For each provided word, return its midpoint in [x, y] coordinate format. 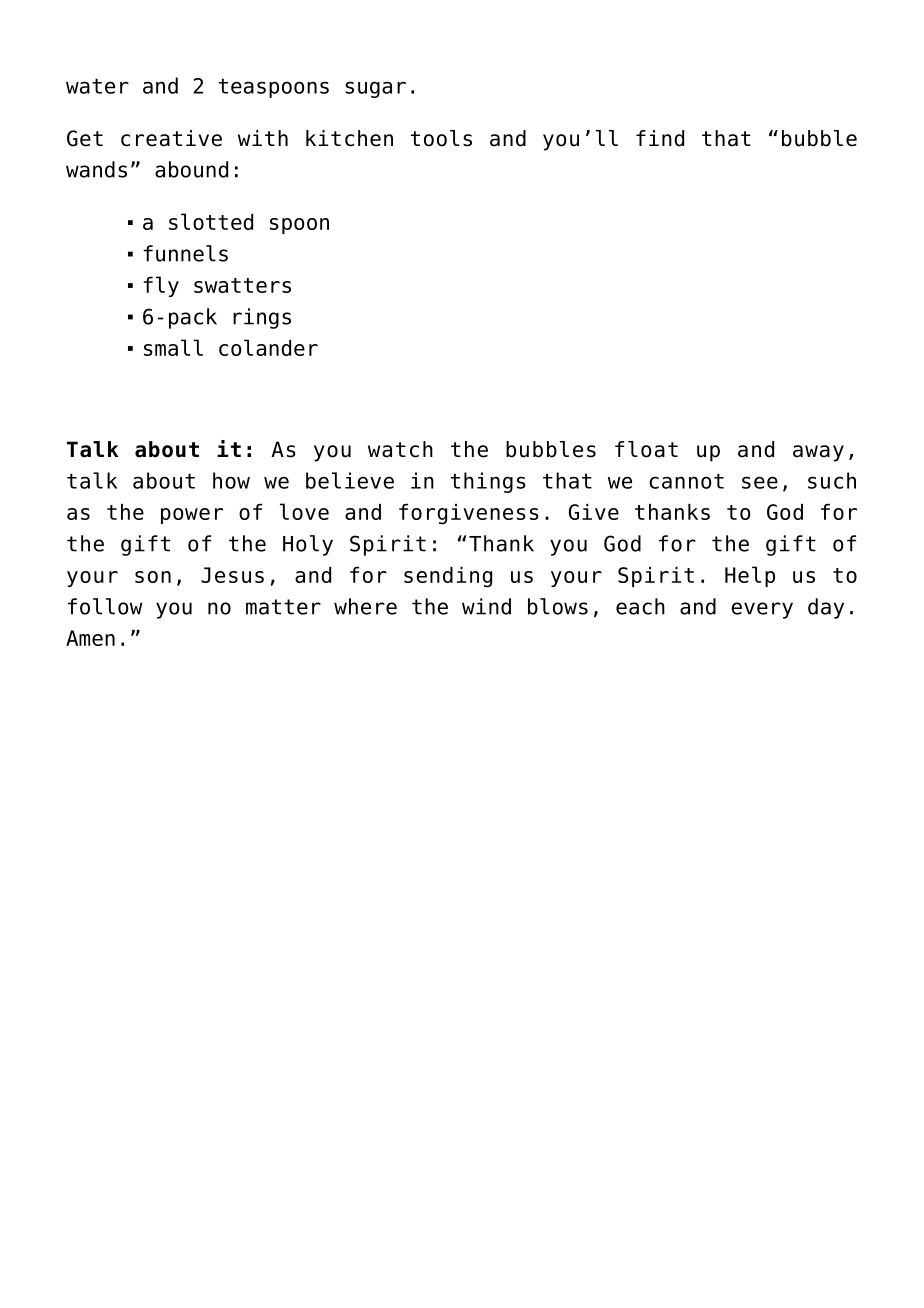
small [173, 347]
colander [268, 347]
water [97, 86]
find [660, 138]
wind [486, 606]
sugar [375, 89]
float [646, 449]
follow [105, 606]
